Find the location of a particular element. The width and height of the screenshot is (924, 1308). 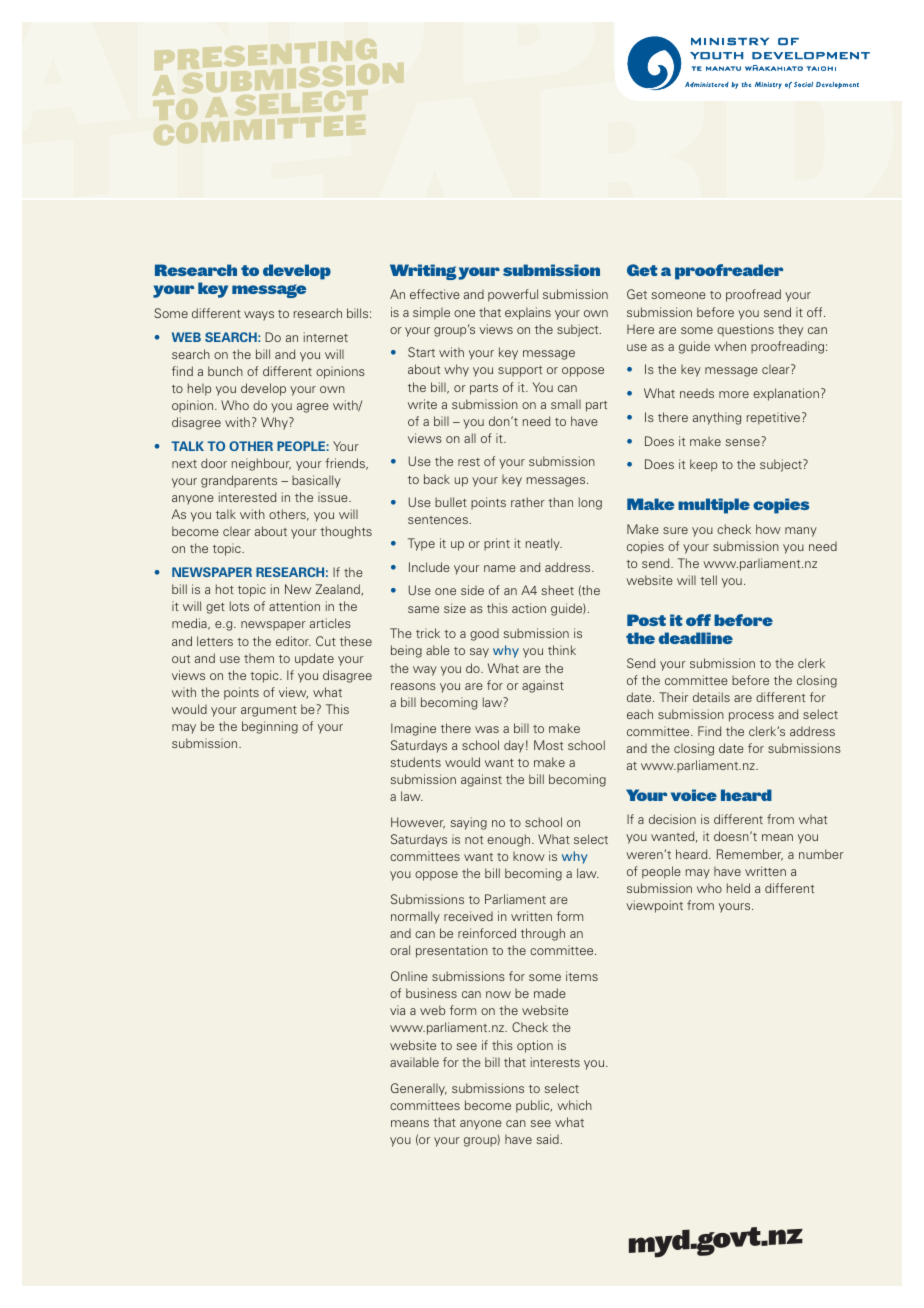

name is located at coordinates (500, 568).
